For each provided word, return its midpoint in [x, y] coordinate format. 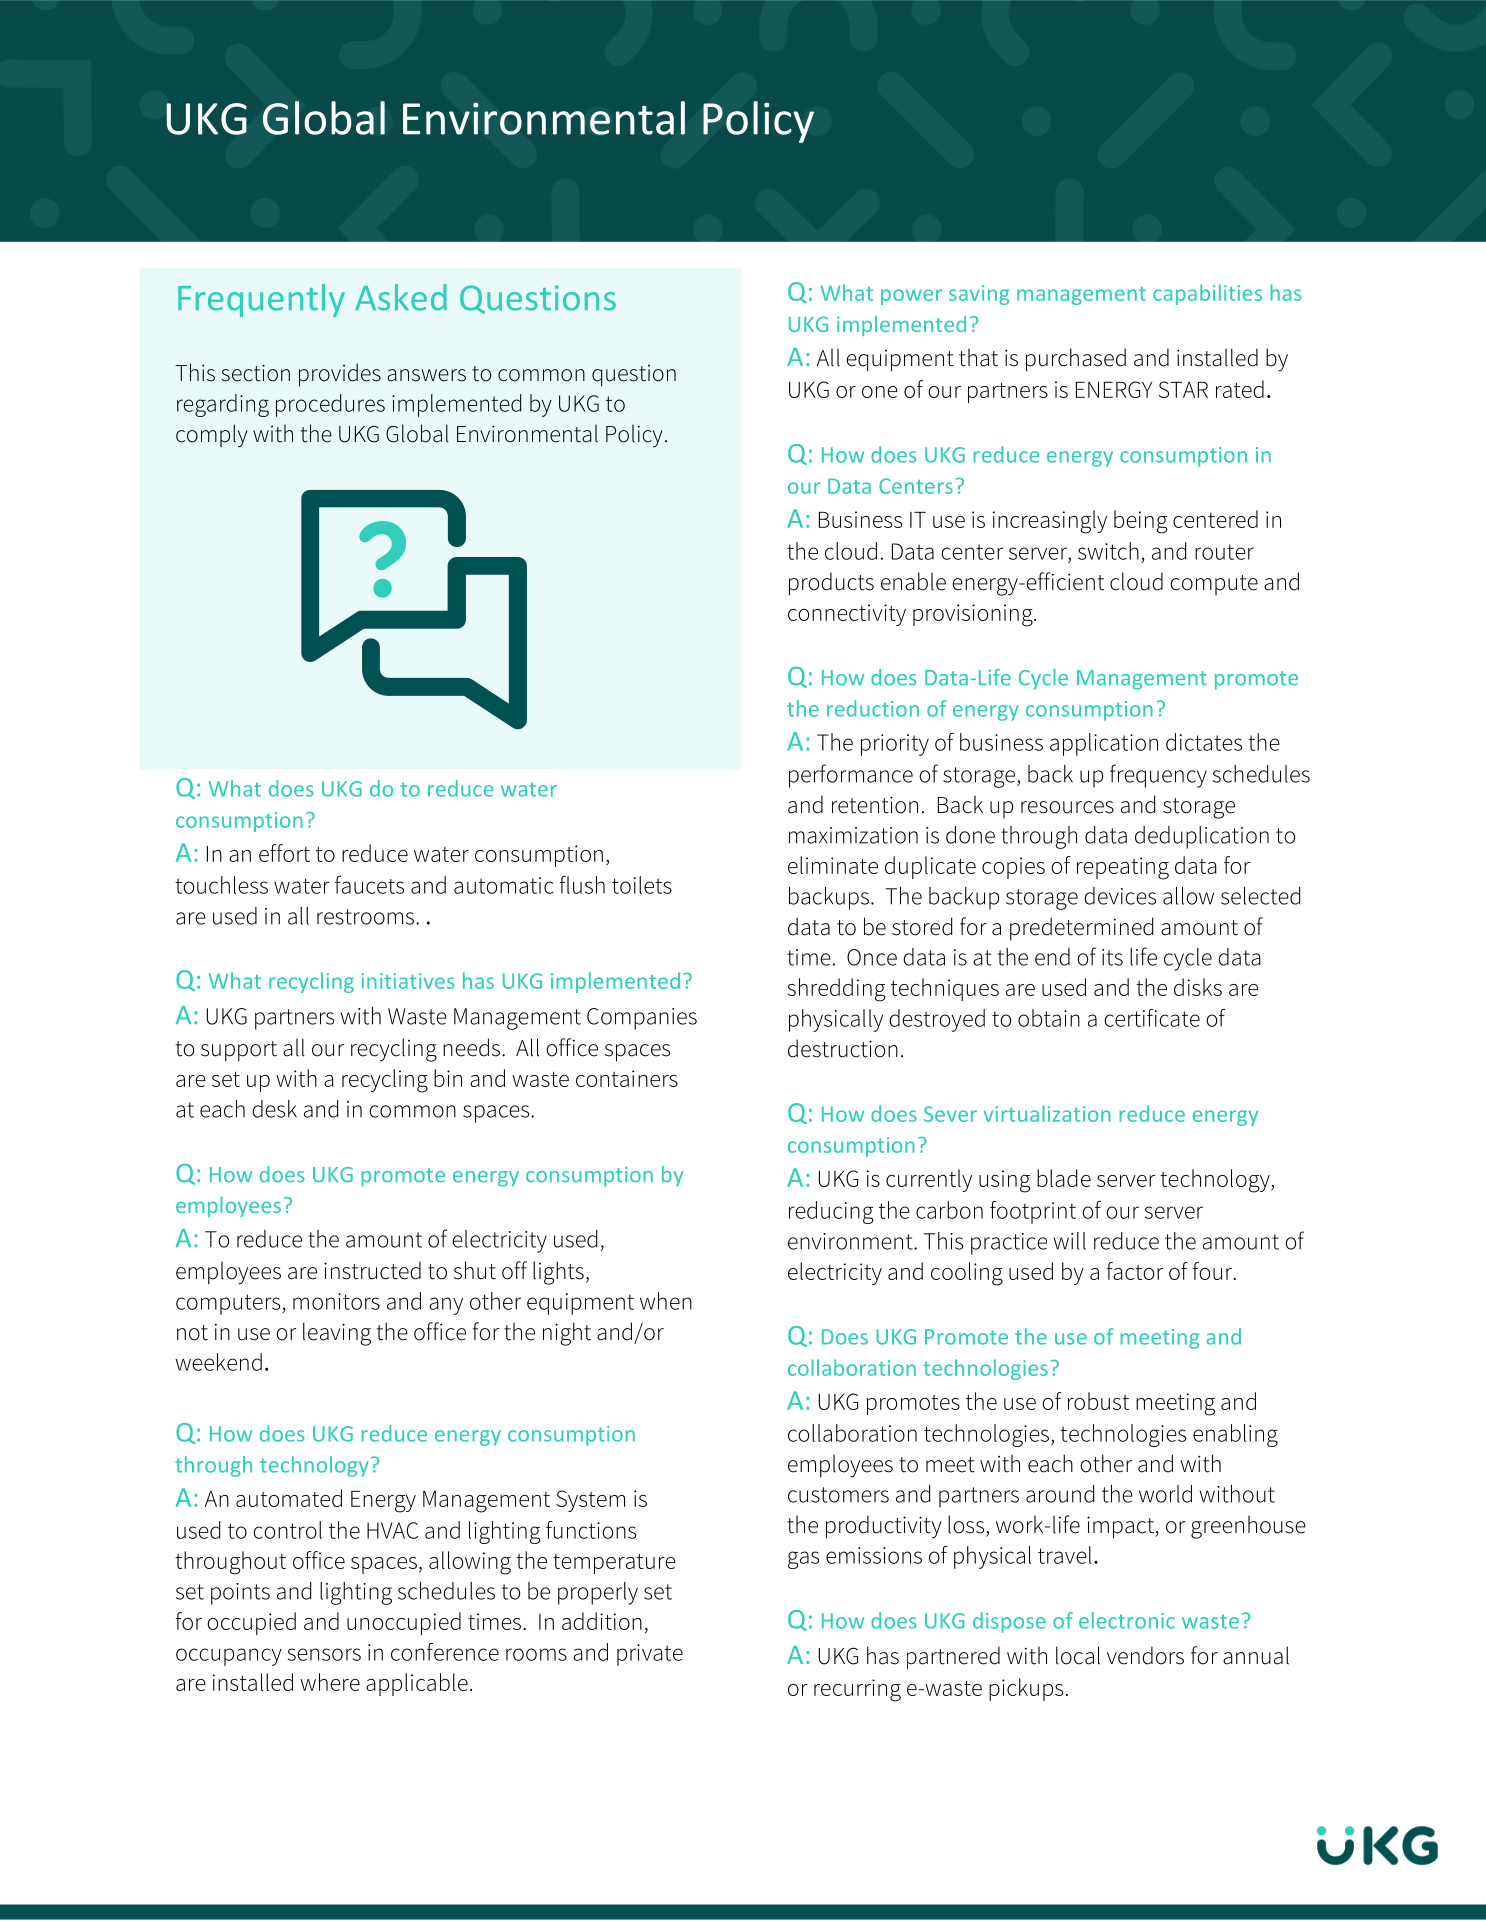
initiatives [408, 981]
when [666, 1301]
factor [1135, 1271]
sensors [324, 1654]
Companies [642, 1019]
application [1104, 744]
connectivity [847, 615]
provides [340, 375]
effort [284, 853]
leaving [337, 1334]
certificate [1152, 1018]
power [911, 297]
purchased [1076, 360]
